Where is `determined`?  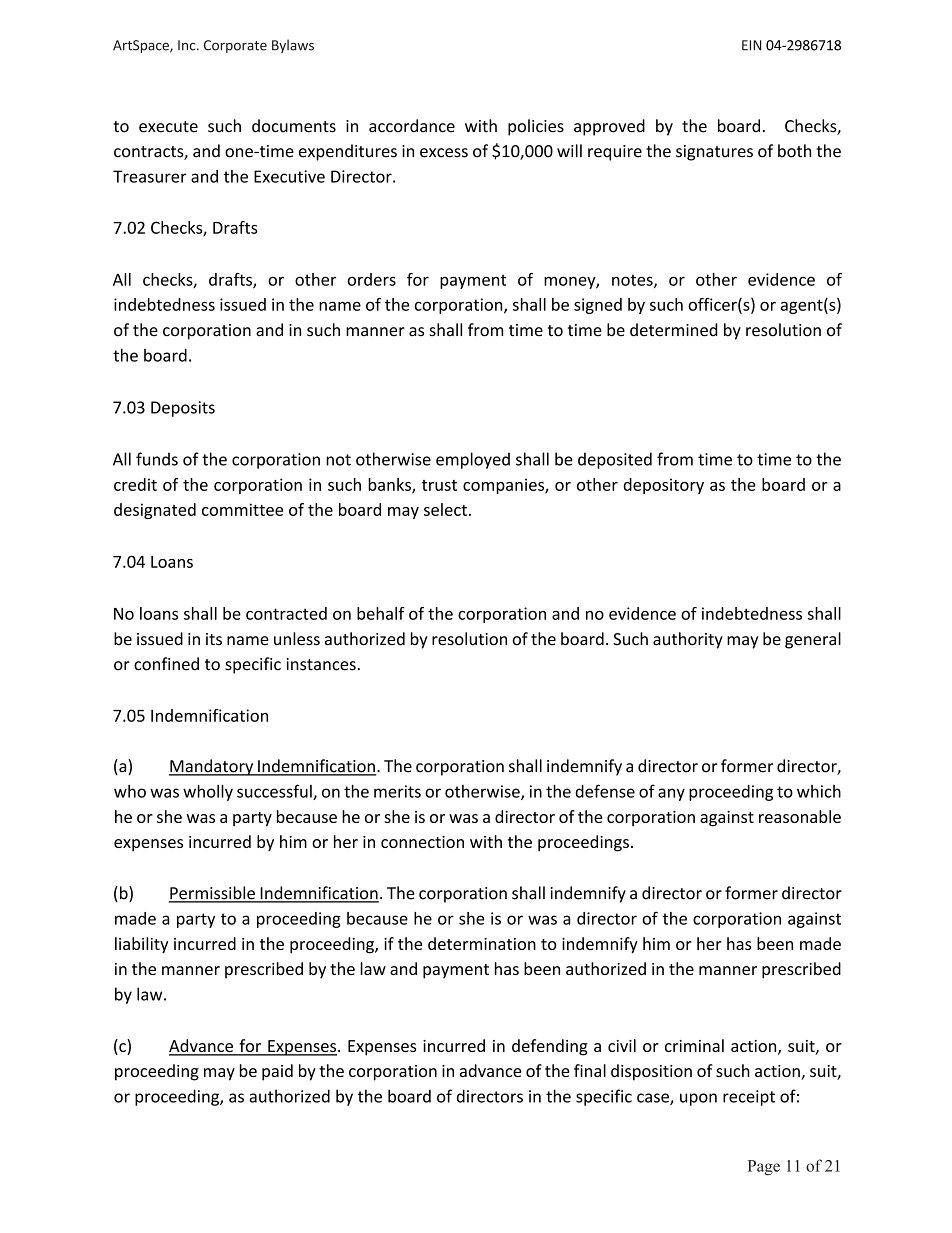 determined is located at coordinates (674, 330).
